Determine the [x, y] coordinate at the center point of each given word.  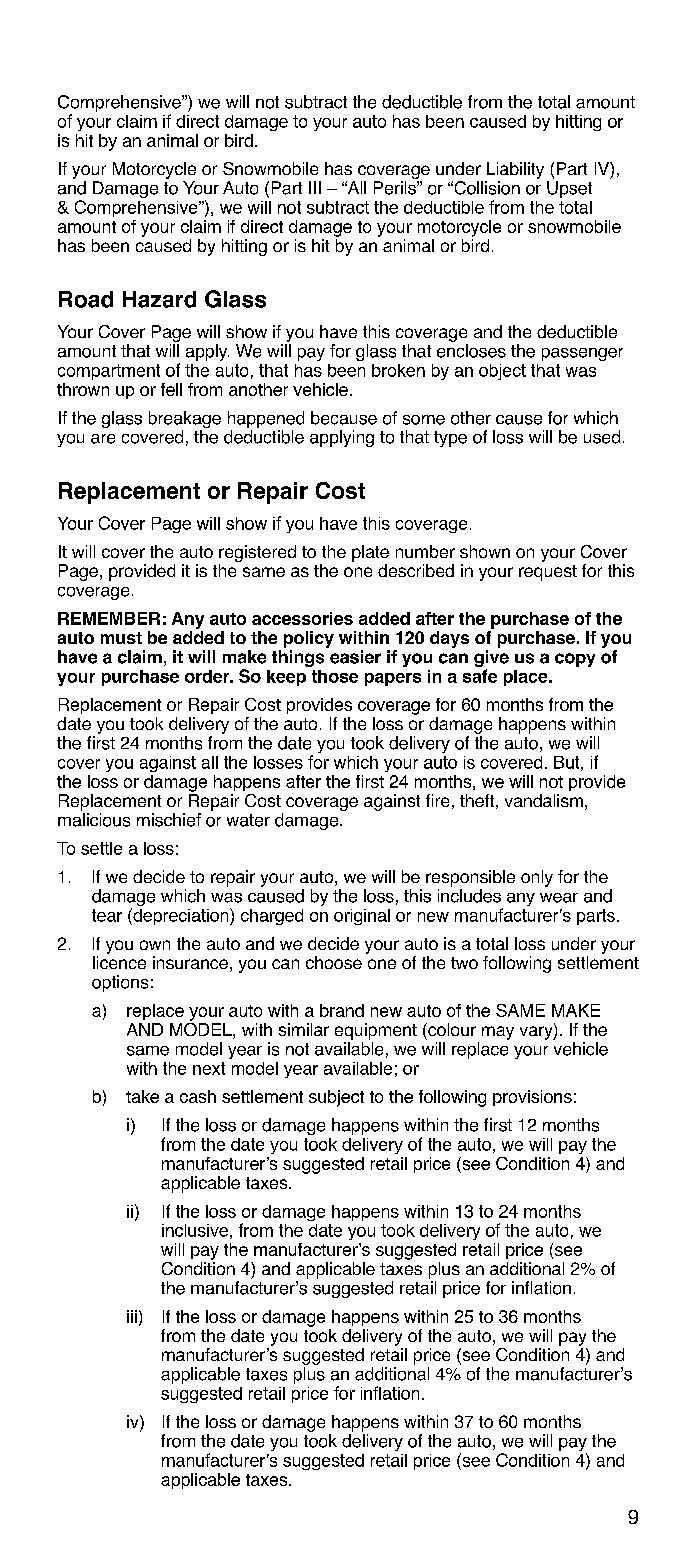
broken [398, 370]
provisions [532, 1098]
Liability [515, 170]
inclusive [195, 1230]
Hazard [159, 299]
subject [336, 1098]
